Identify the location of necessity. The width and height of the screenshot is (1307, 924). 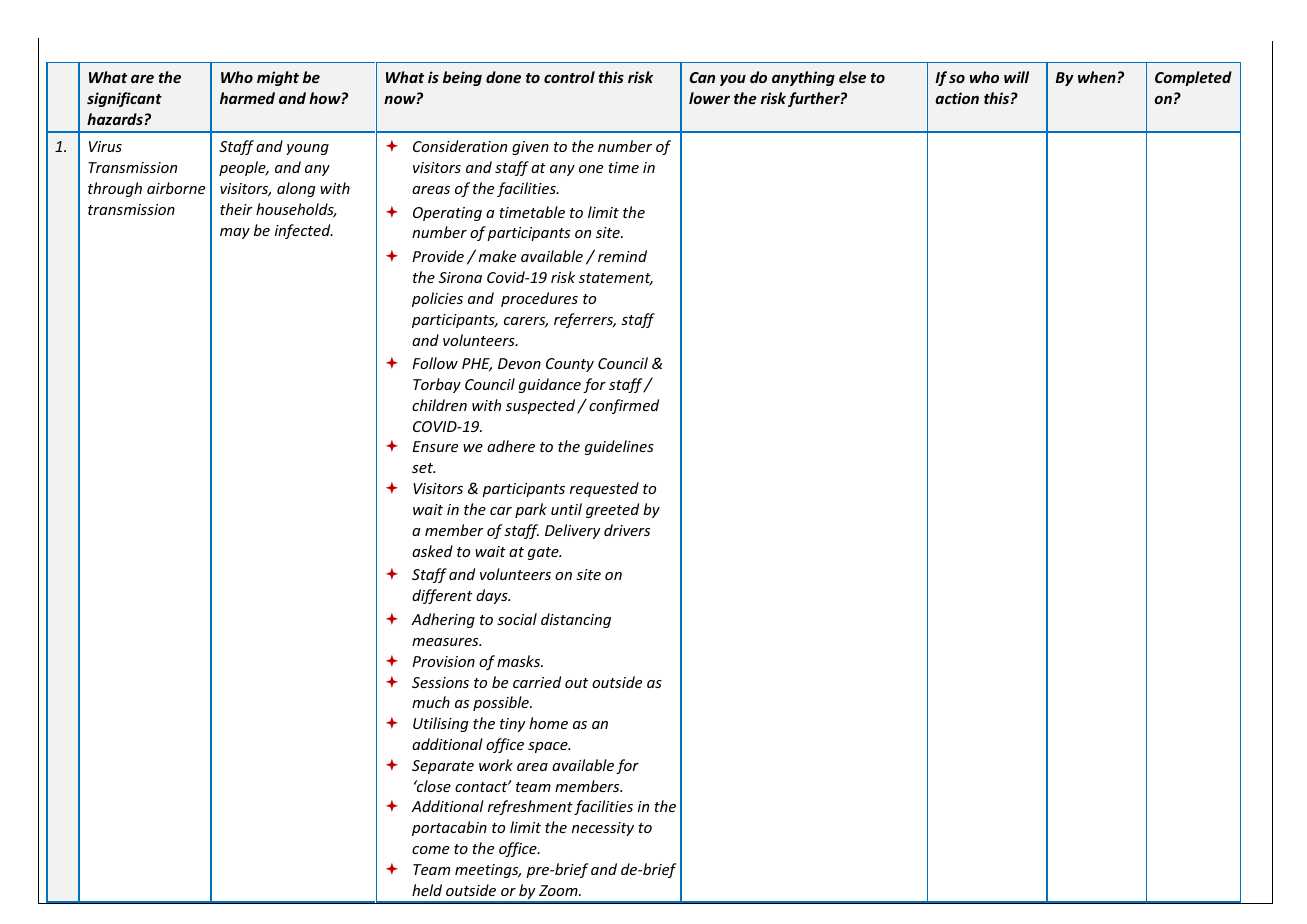
(603, 829).
